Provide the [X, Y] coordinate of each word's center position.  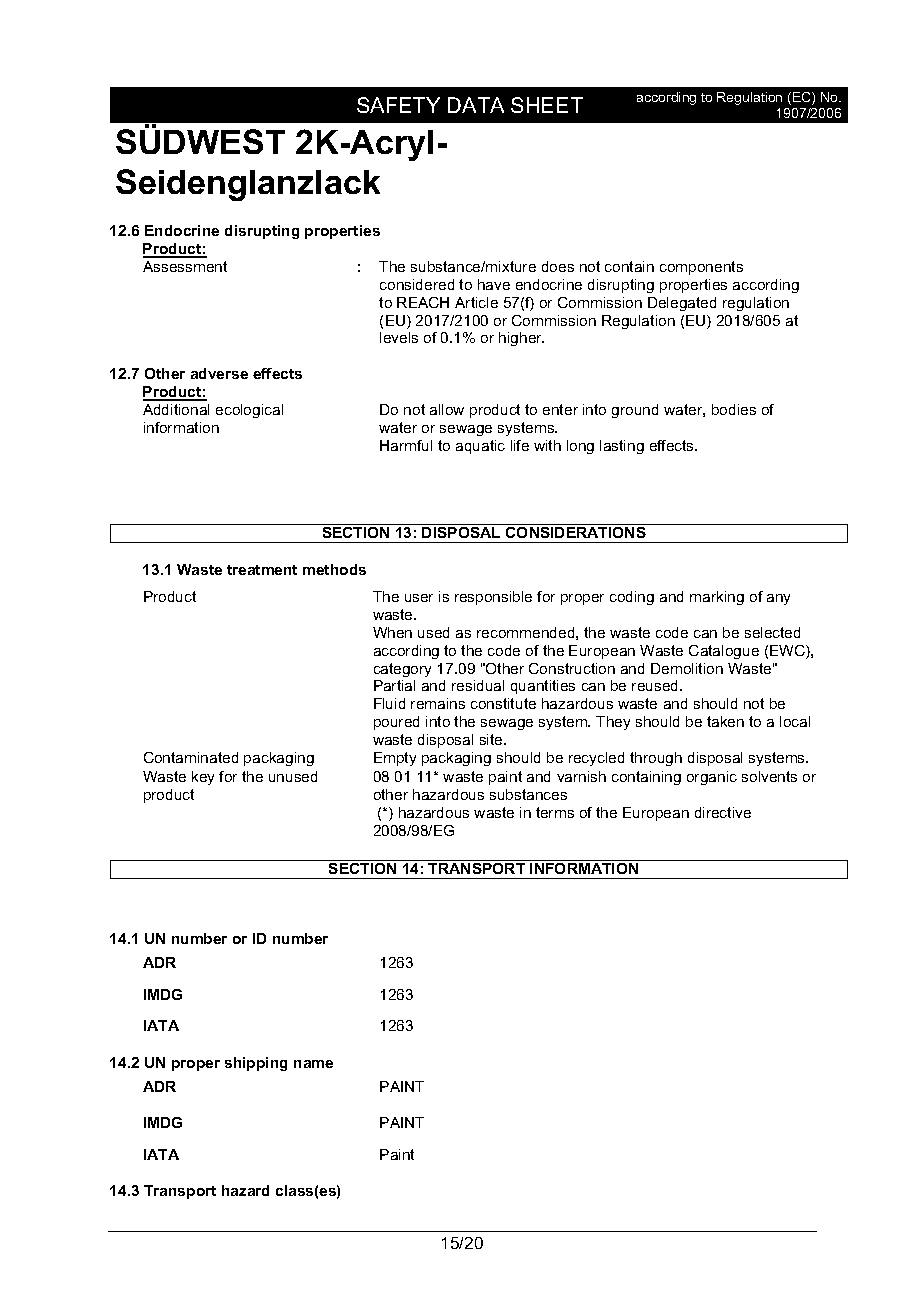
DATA [476, 105]
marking [717, 598]
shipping [256, 1064]
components [701, 268]
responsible [493, 598]
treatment [262, 570]
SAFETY [398, 105]
